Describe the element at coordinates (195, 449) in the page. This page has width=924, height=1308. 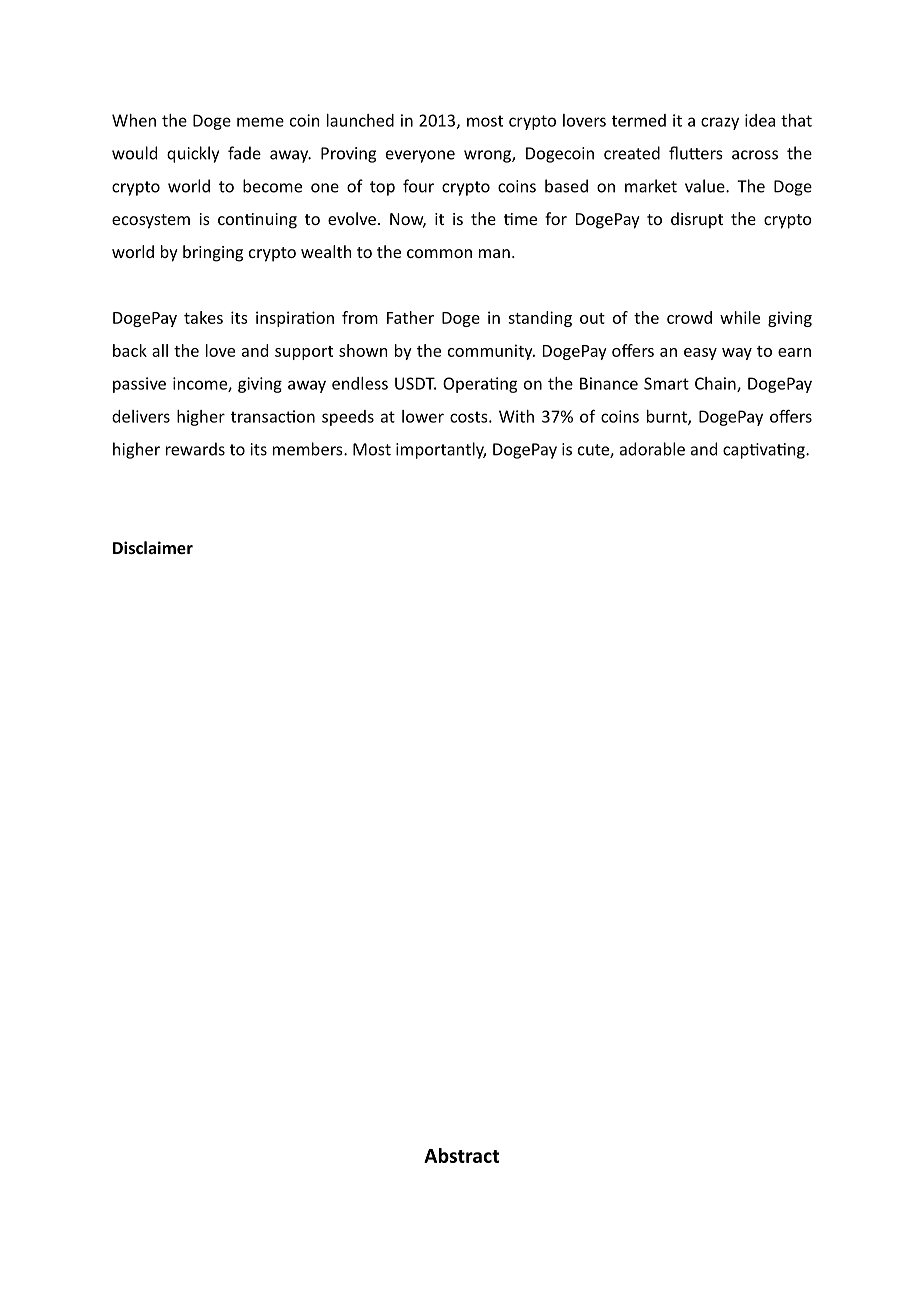
I see `rewards` at that location.
